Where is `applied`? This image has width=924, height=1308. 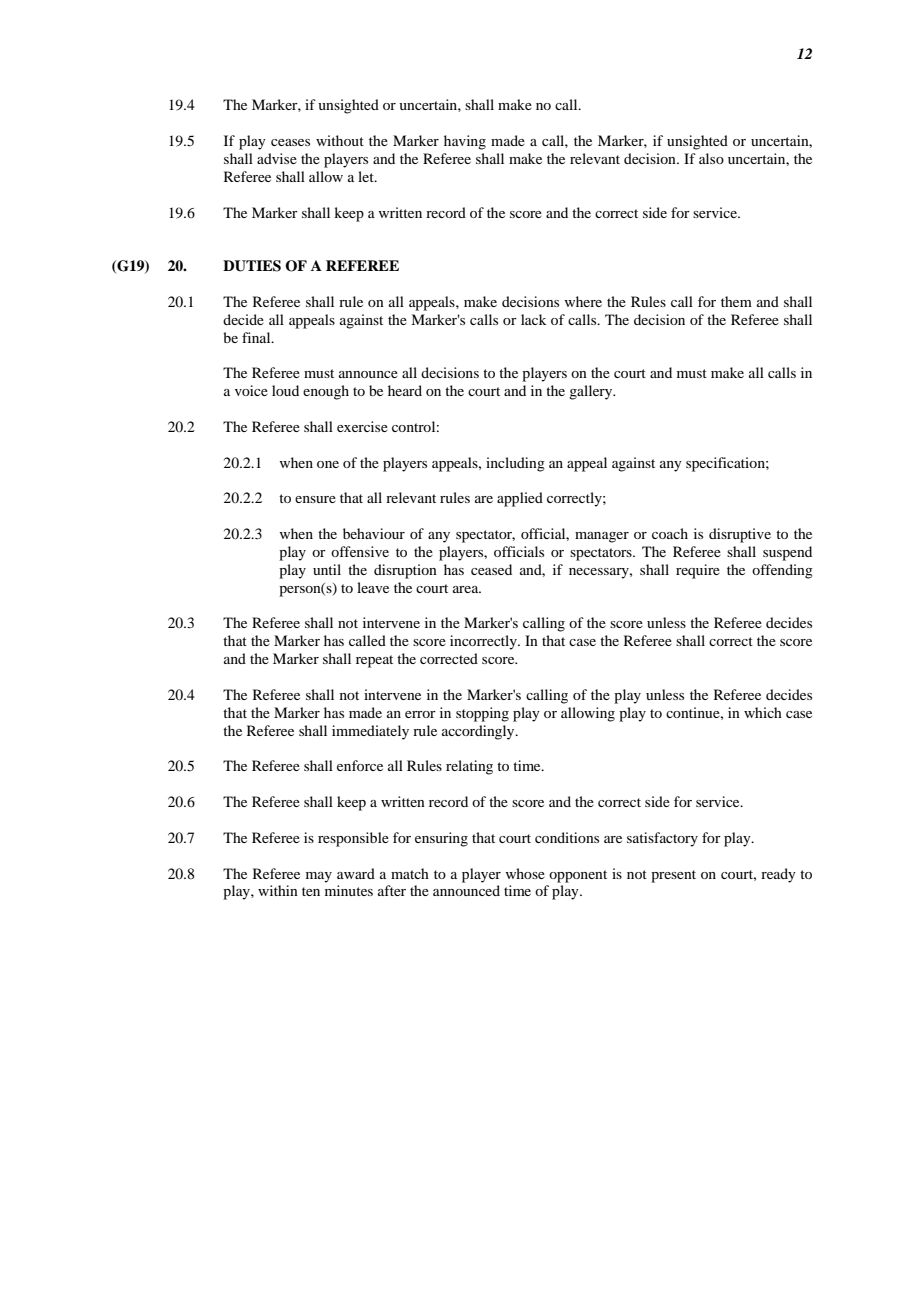 applied is located at coordinates (520, 499).
